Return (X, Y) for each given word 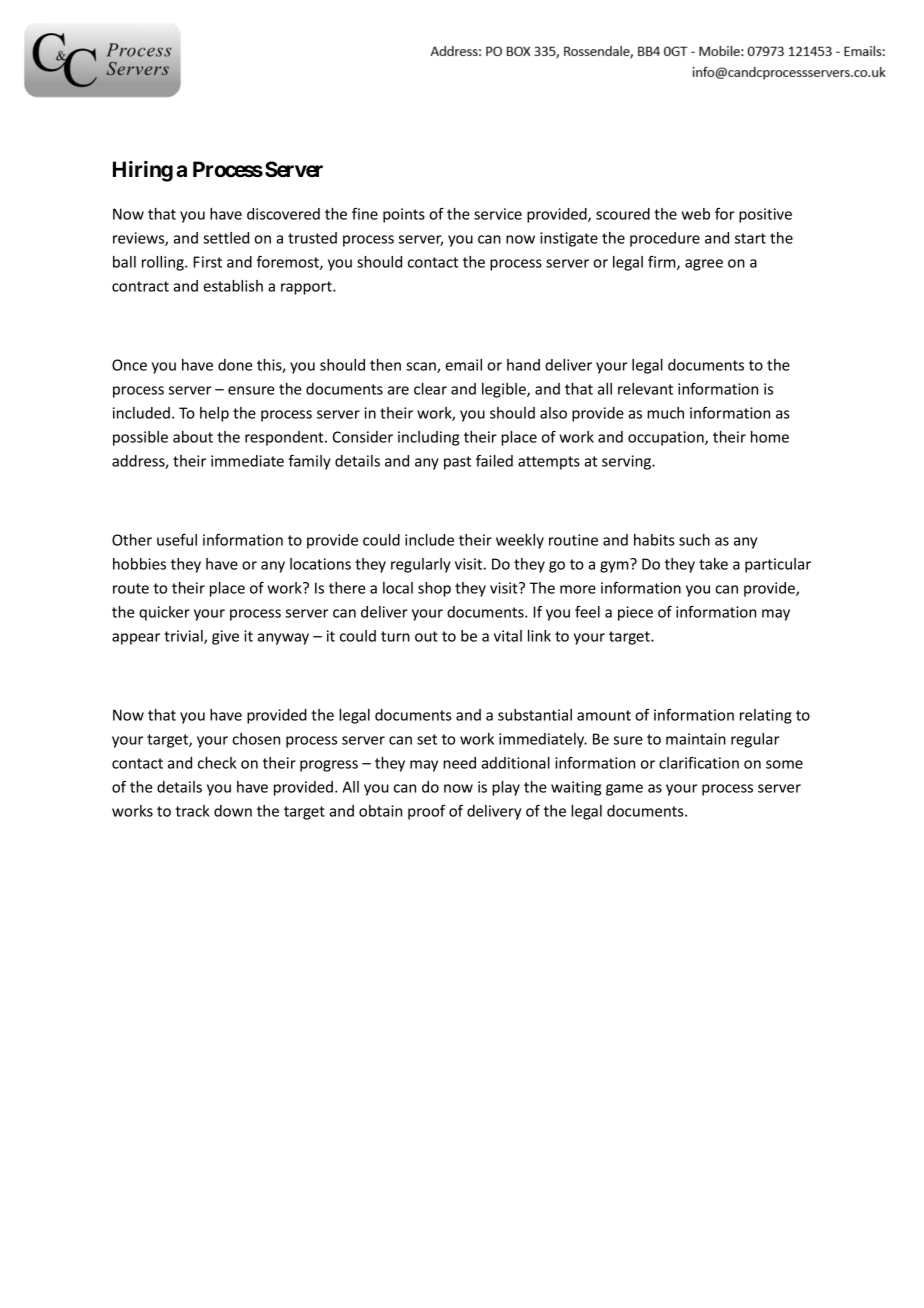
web (696, 214)
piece (635, 613)
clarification (699, 763)
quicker (164, 613)
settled (226, 238)
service (498, 214)
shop (434, 589)
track (192, 811)
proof (426, 812)
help (214, 414)
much (665, 413)
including (428, 438)
